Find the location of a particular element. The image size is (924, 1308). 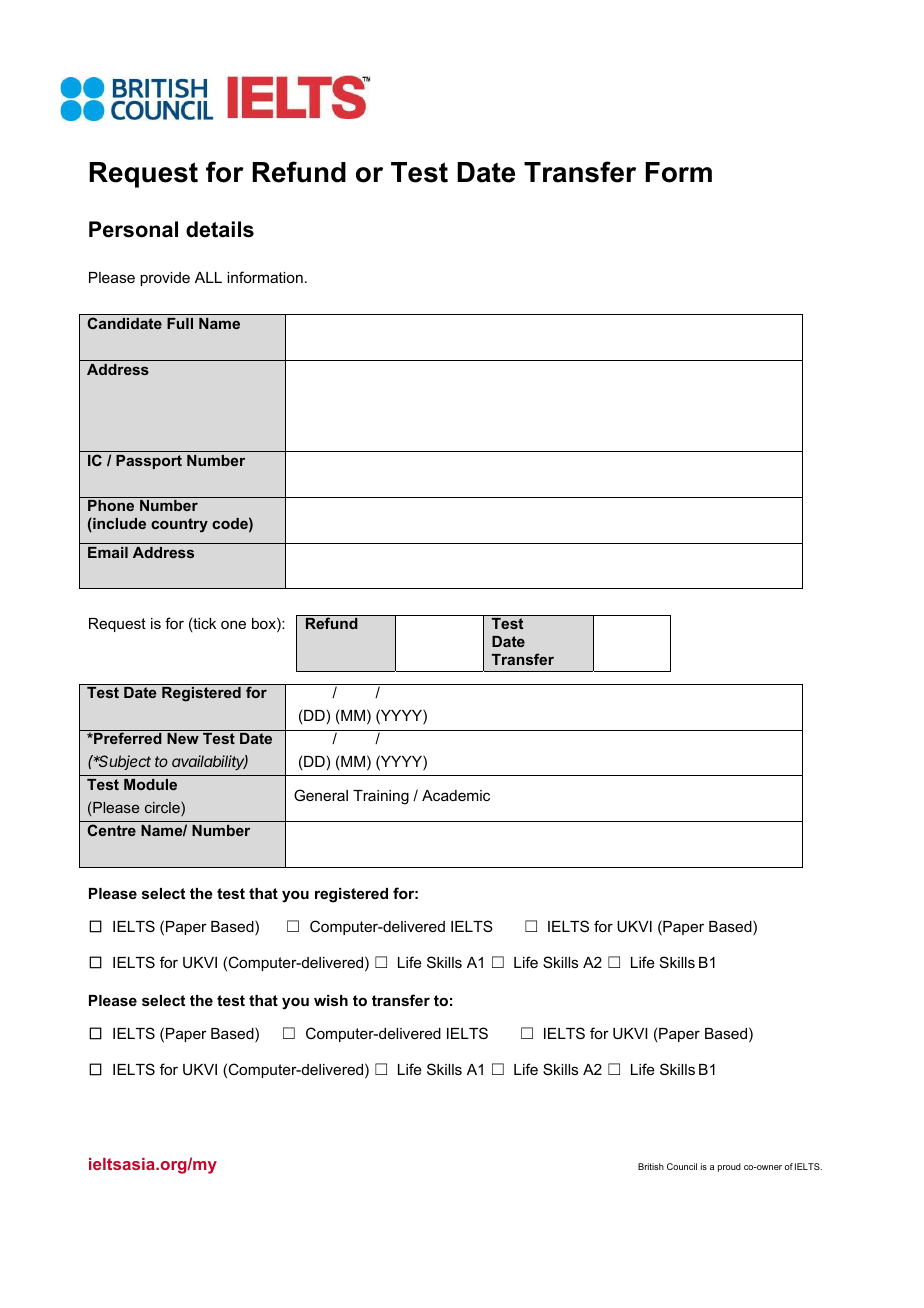

New is located at coordinates (183, 738).
